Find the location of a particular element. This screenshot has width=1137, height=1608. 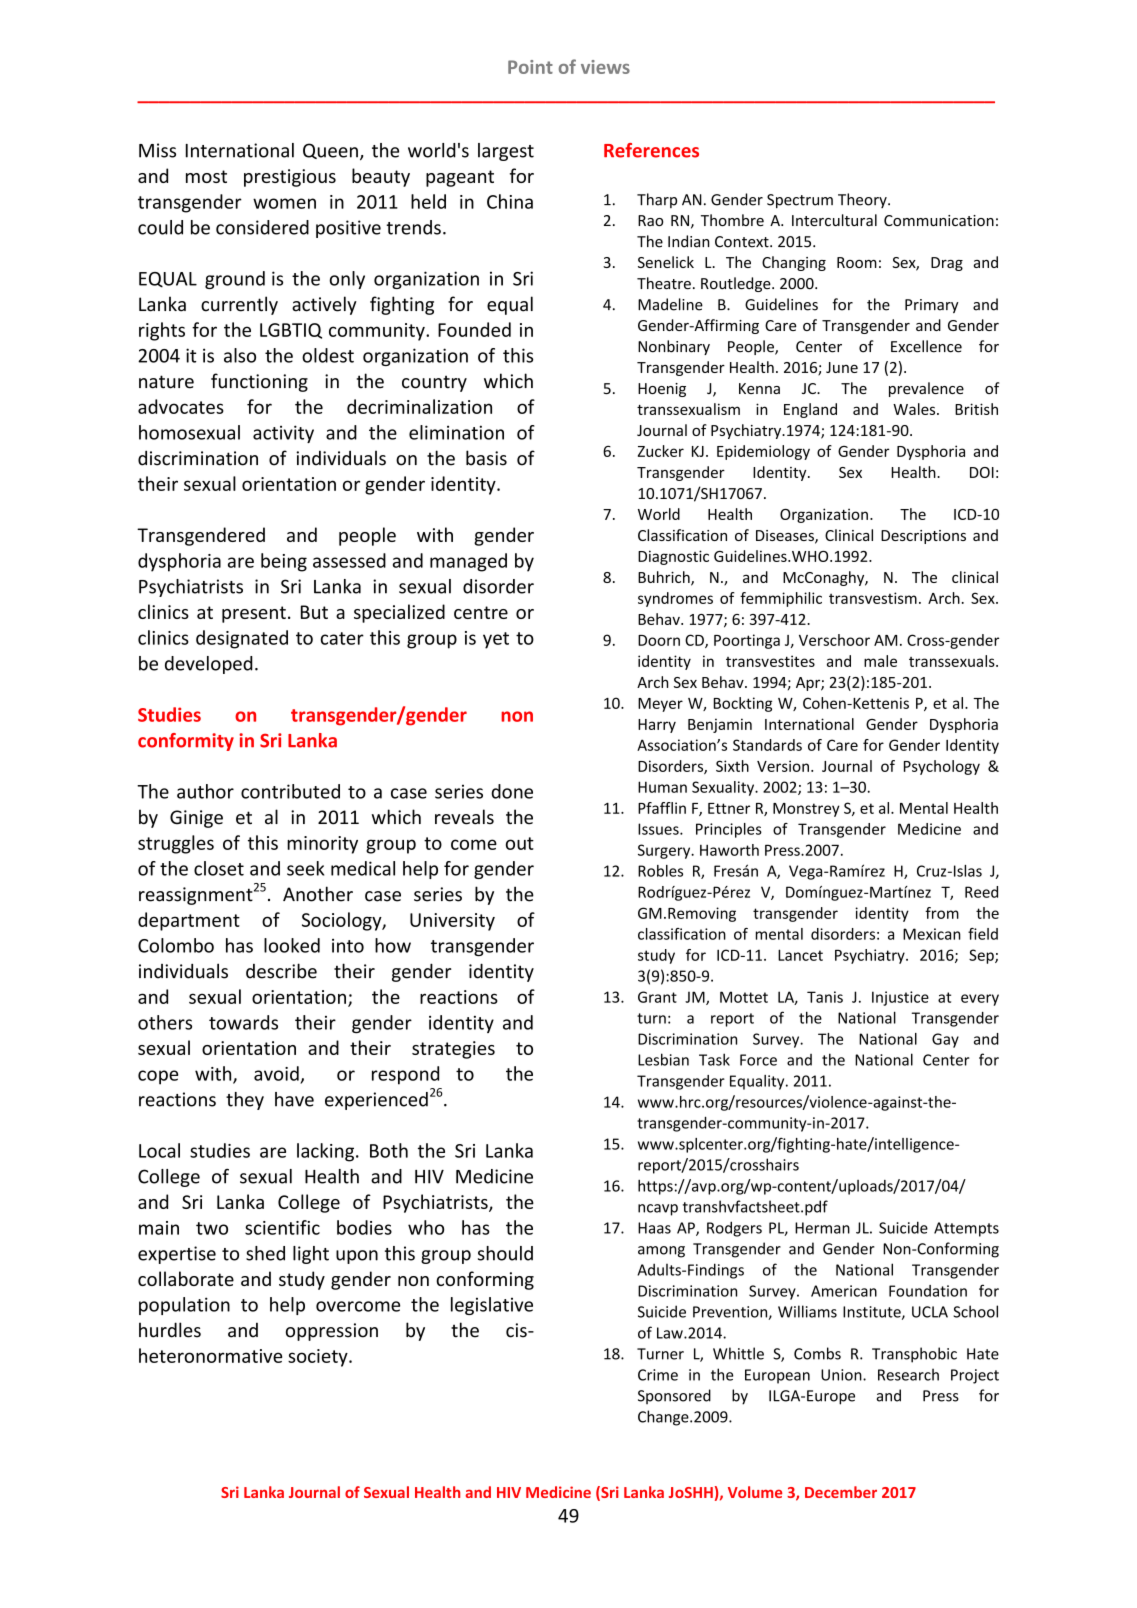

prestigious is located at coordinates (290, 178).
